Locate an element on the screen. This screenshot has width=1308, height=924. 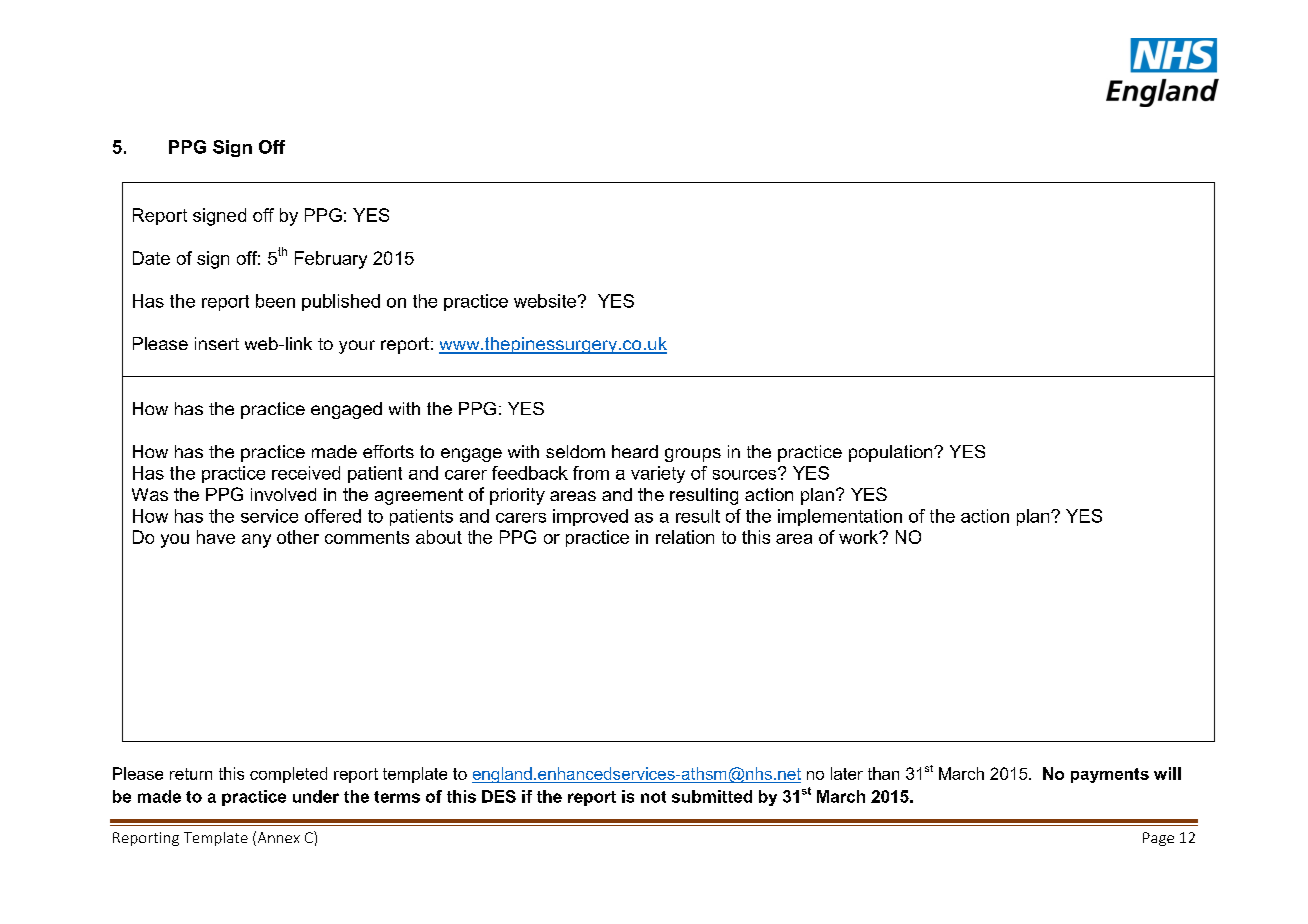
heard is located at coordinates (635, 451).
